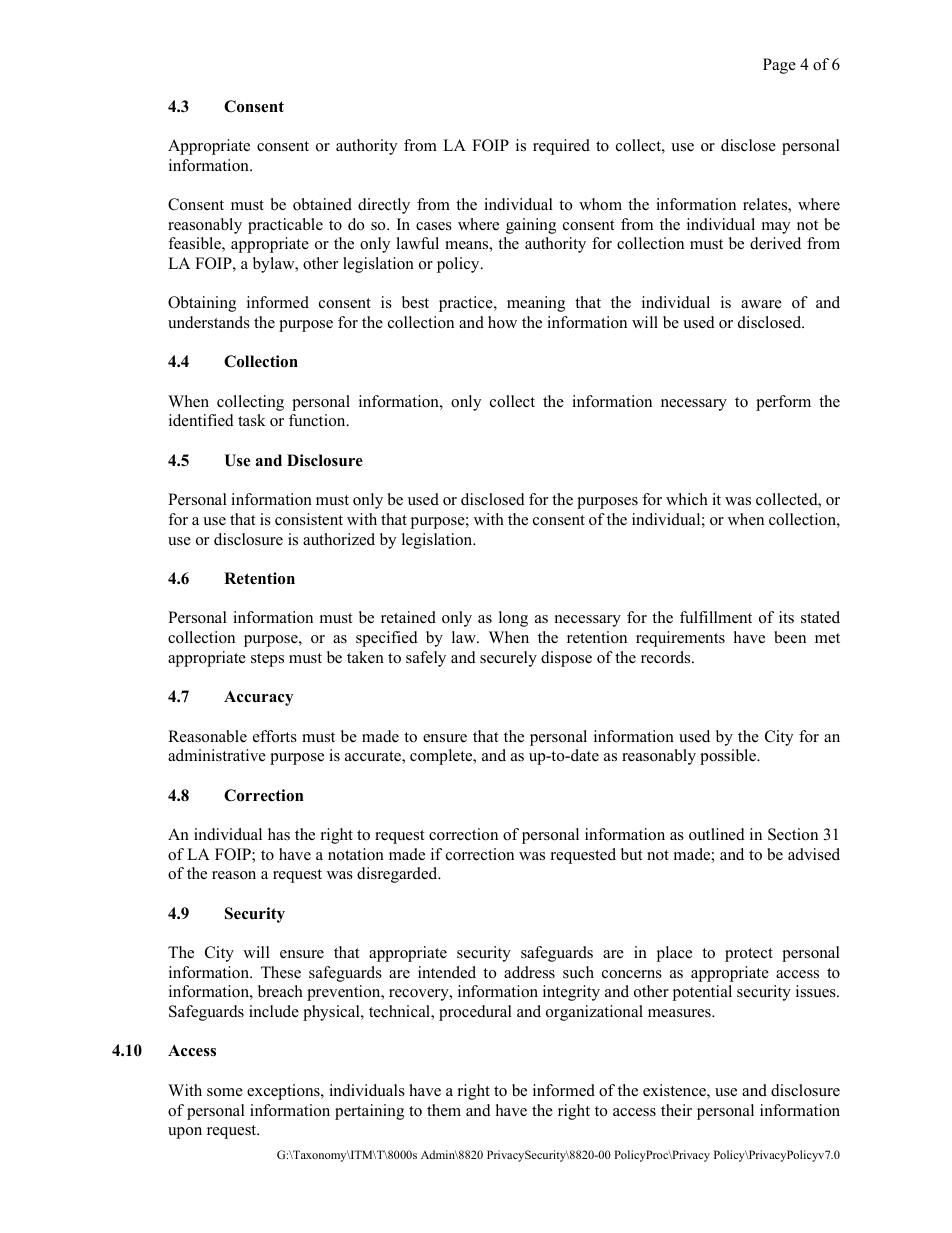 The height and width of the image is (1233, 952). What do you see at coordinates (561, 147) in the image?
I see `required` at bounding box center [561, 147].
